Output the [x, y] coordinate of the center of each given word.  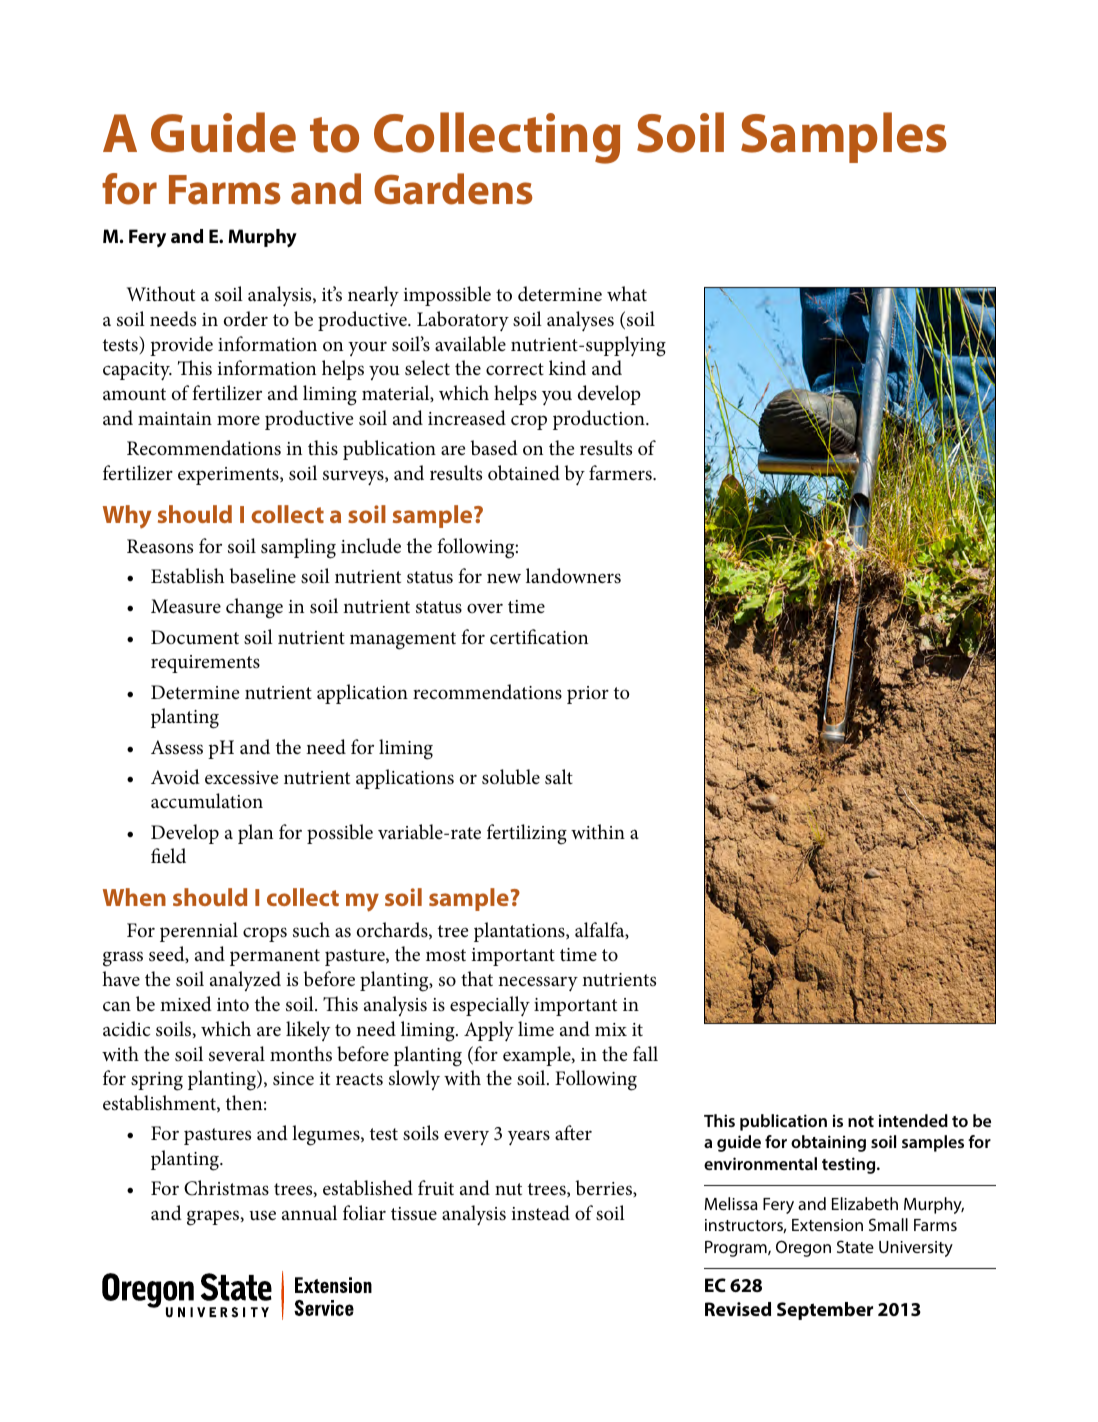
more [238, 420]
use [262, 1215]
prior [588, 695]
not [861, 1121]
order [246, 319]
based [494, 448]
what [627, 294]
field [168, 855]
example [538, 1056]
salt [559, 776]
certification [539, 637]
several [237, 1054]
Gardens [453, 189]
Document [195, 637]
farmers [621, 473]
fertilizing [527, 834]
